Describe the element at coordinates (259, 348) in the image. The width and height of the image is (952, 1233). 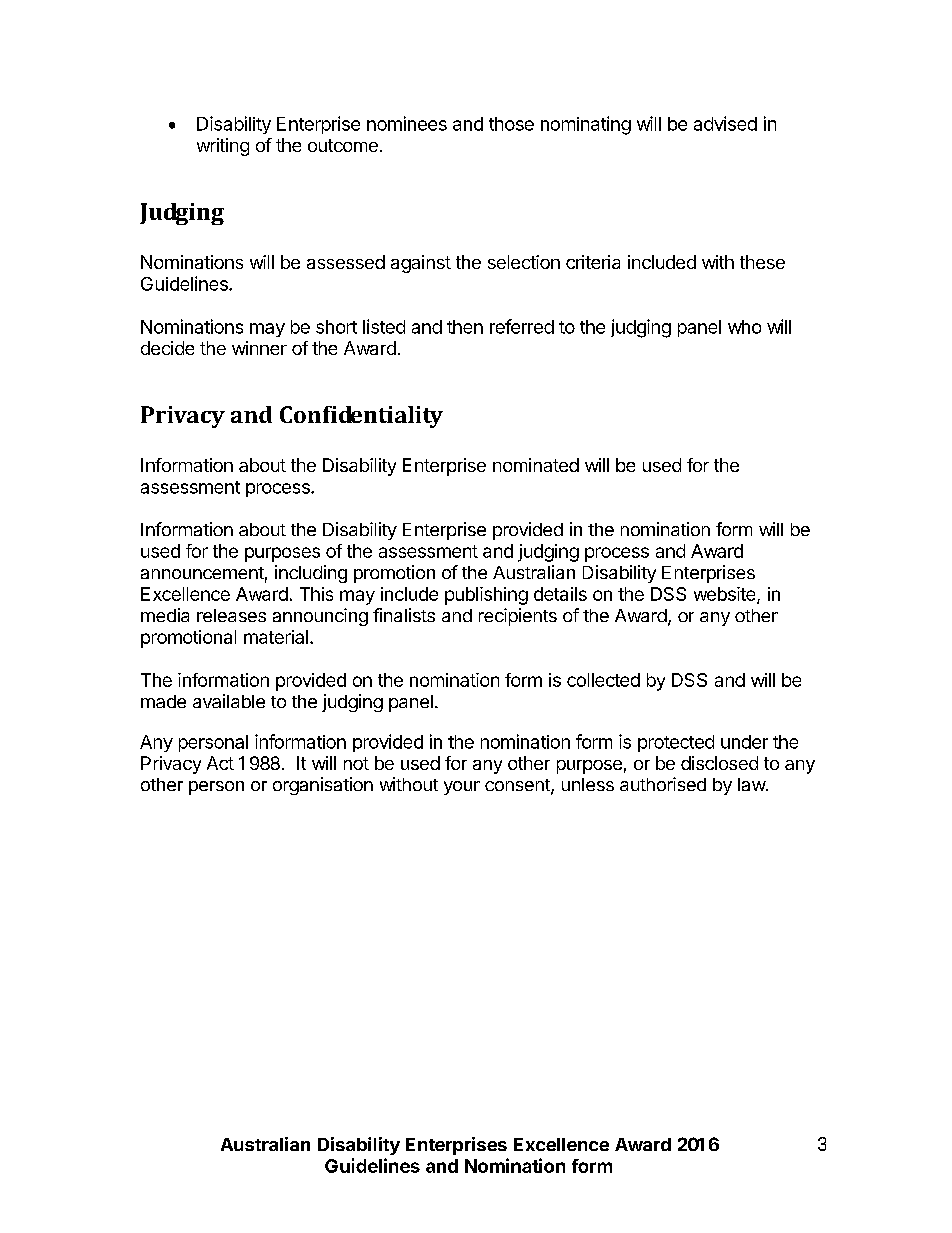
I see `winner` at that location.
